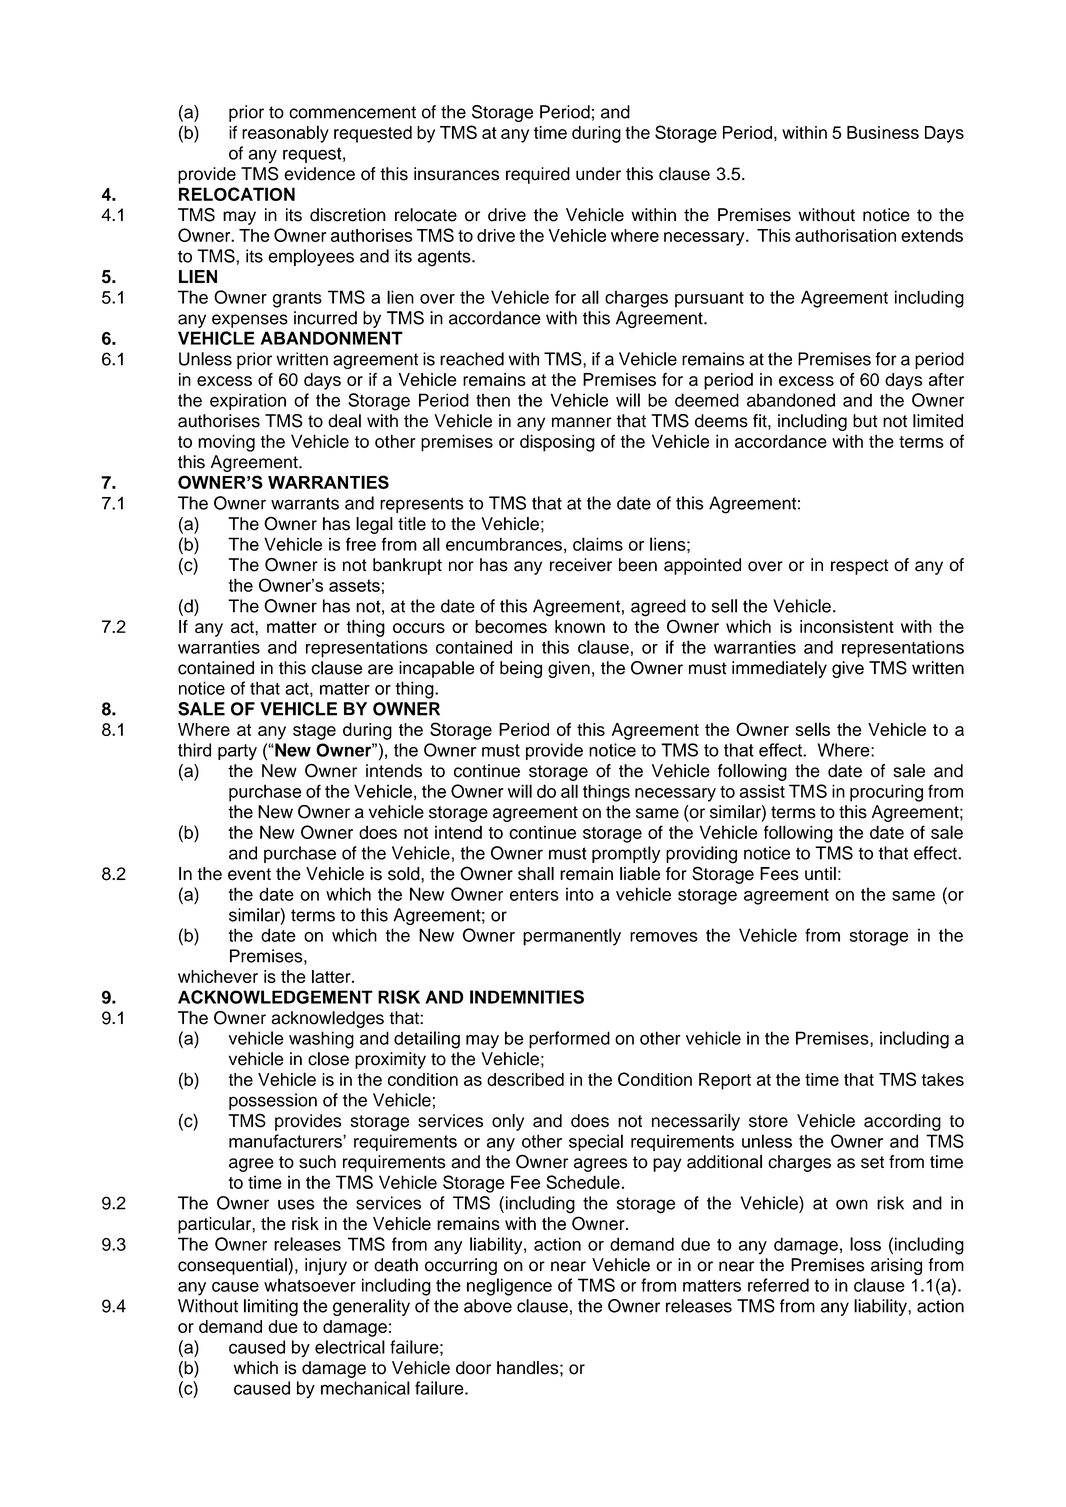 This screenshot has width=1066, height=1507. Describe the element at coordinates (305, 503) in the screenshot. I see `warrants` at that location.
